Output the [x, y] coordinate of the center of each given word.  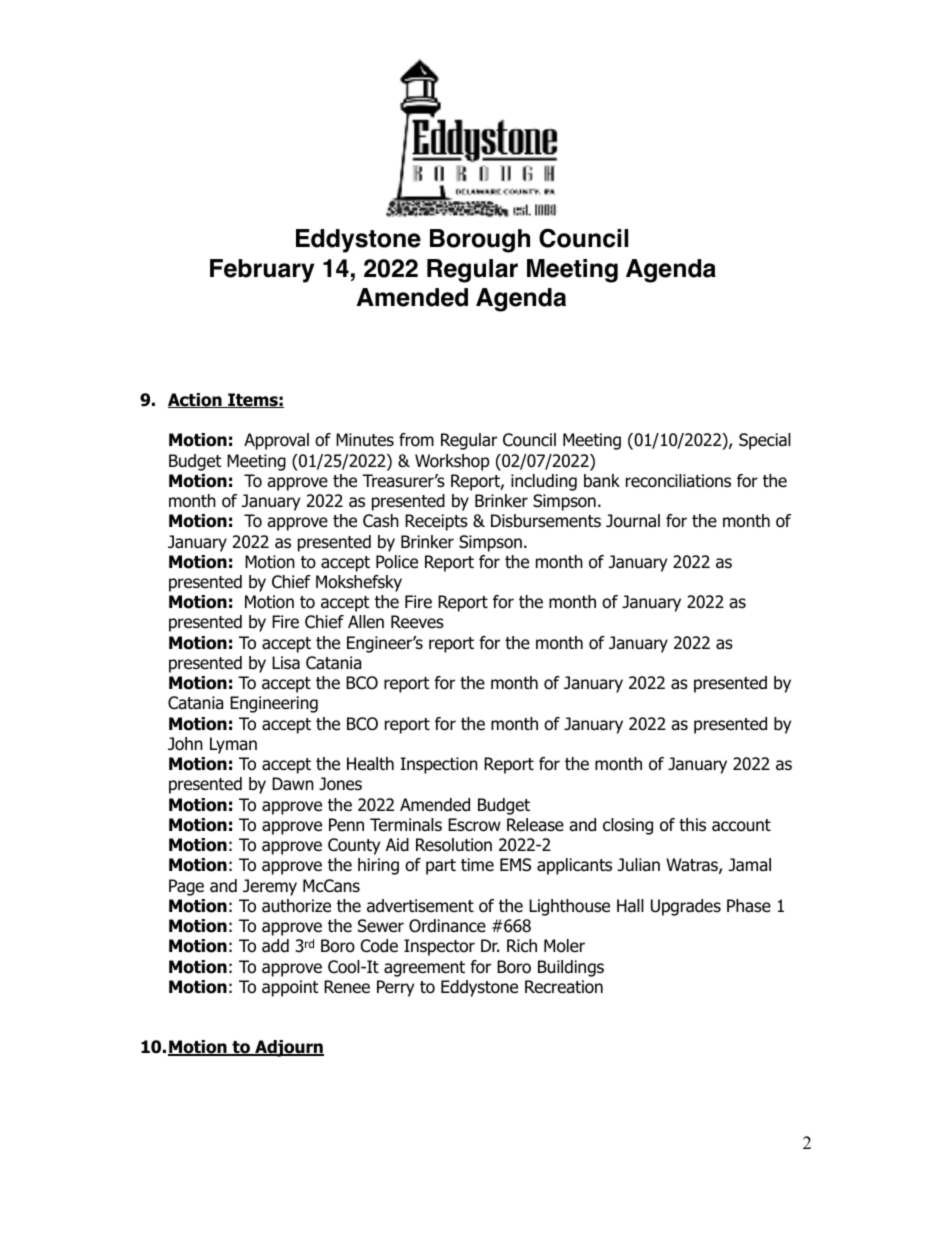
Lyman [233, 745]
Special [765, 441]
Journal [633, 521]
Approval [276, 441]
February [262, 271]
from [416, 440]
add [275, 946]
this [692, 825]
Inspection [439, 765]
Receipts [436, 522]
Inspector [439, 947]
